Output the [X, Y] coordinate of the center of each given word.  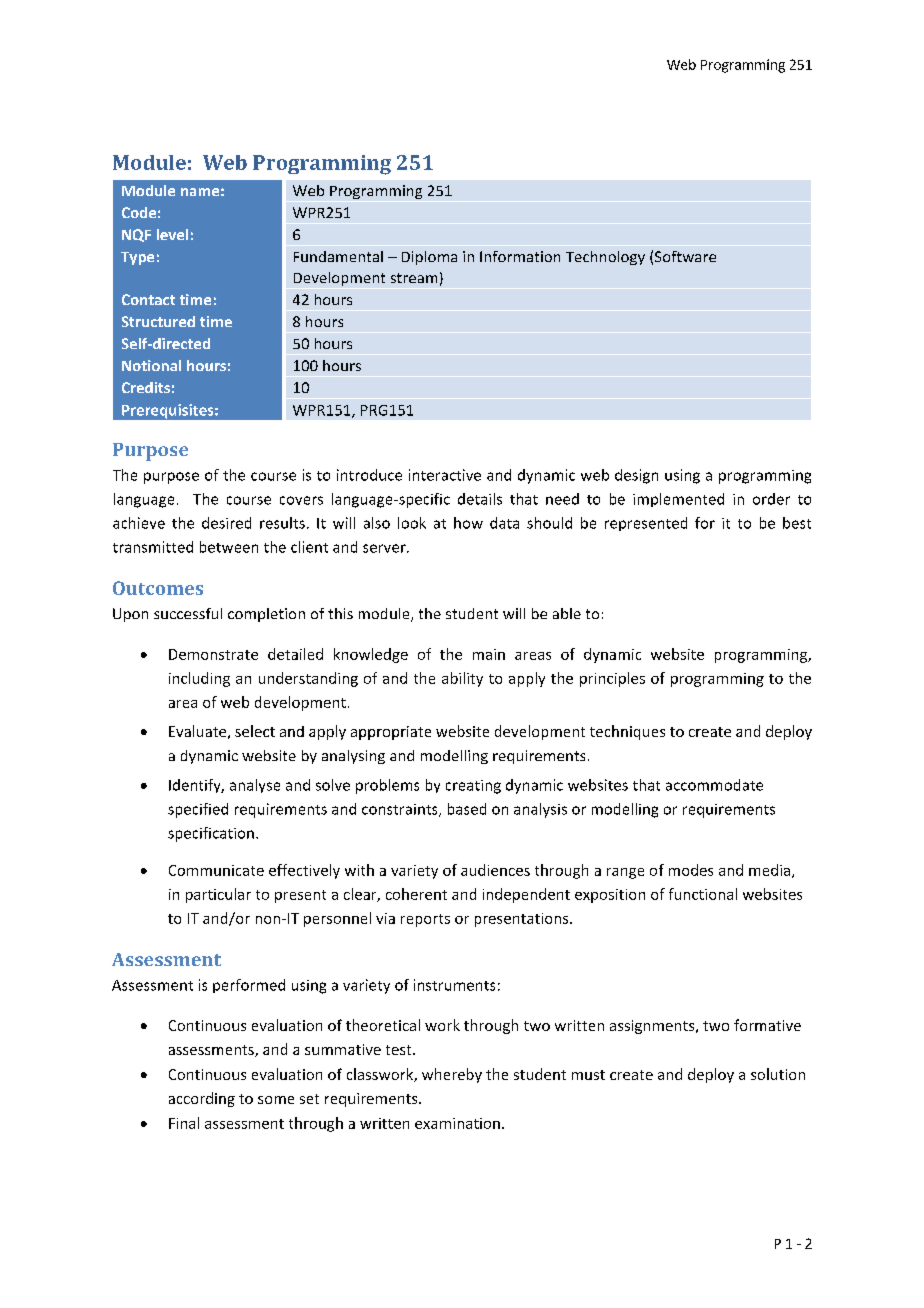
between [229, 547]
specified [198, 810]
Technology [605, 258]
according [202, 1099]
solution [778, 1074]
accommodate [714, 785]
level [172, 234]
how [468, 523]
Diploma [429, 258]
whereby [452, 1075]
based [467, 809]
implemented [678, 500]
